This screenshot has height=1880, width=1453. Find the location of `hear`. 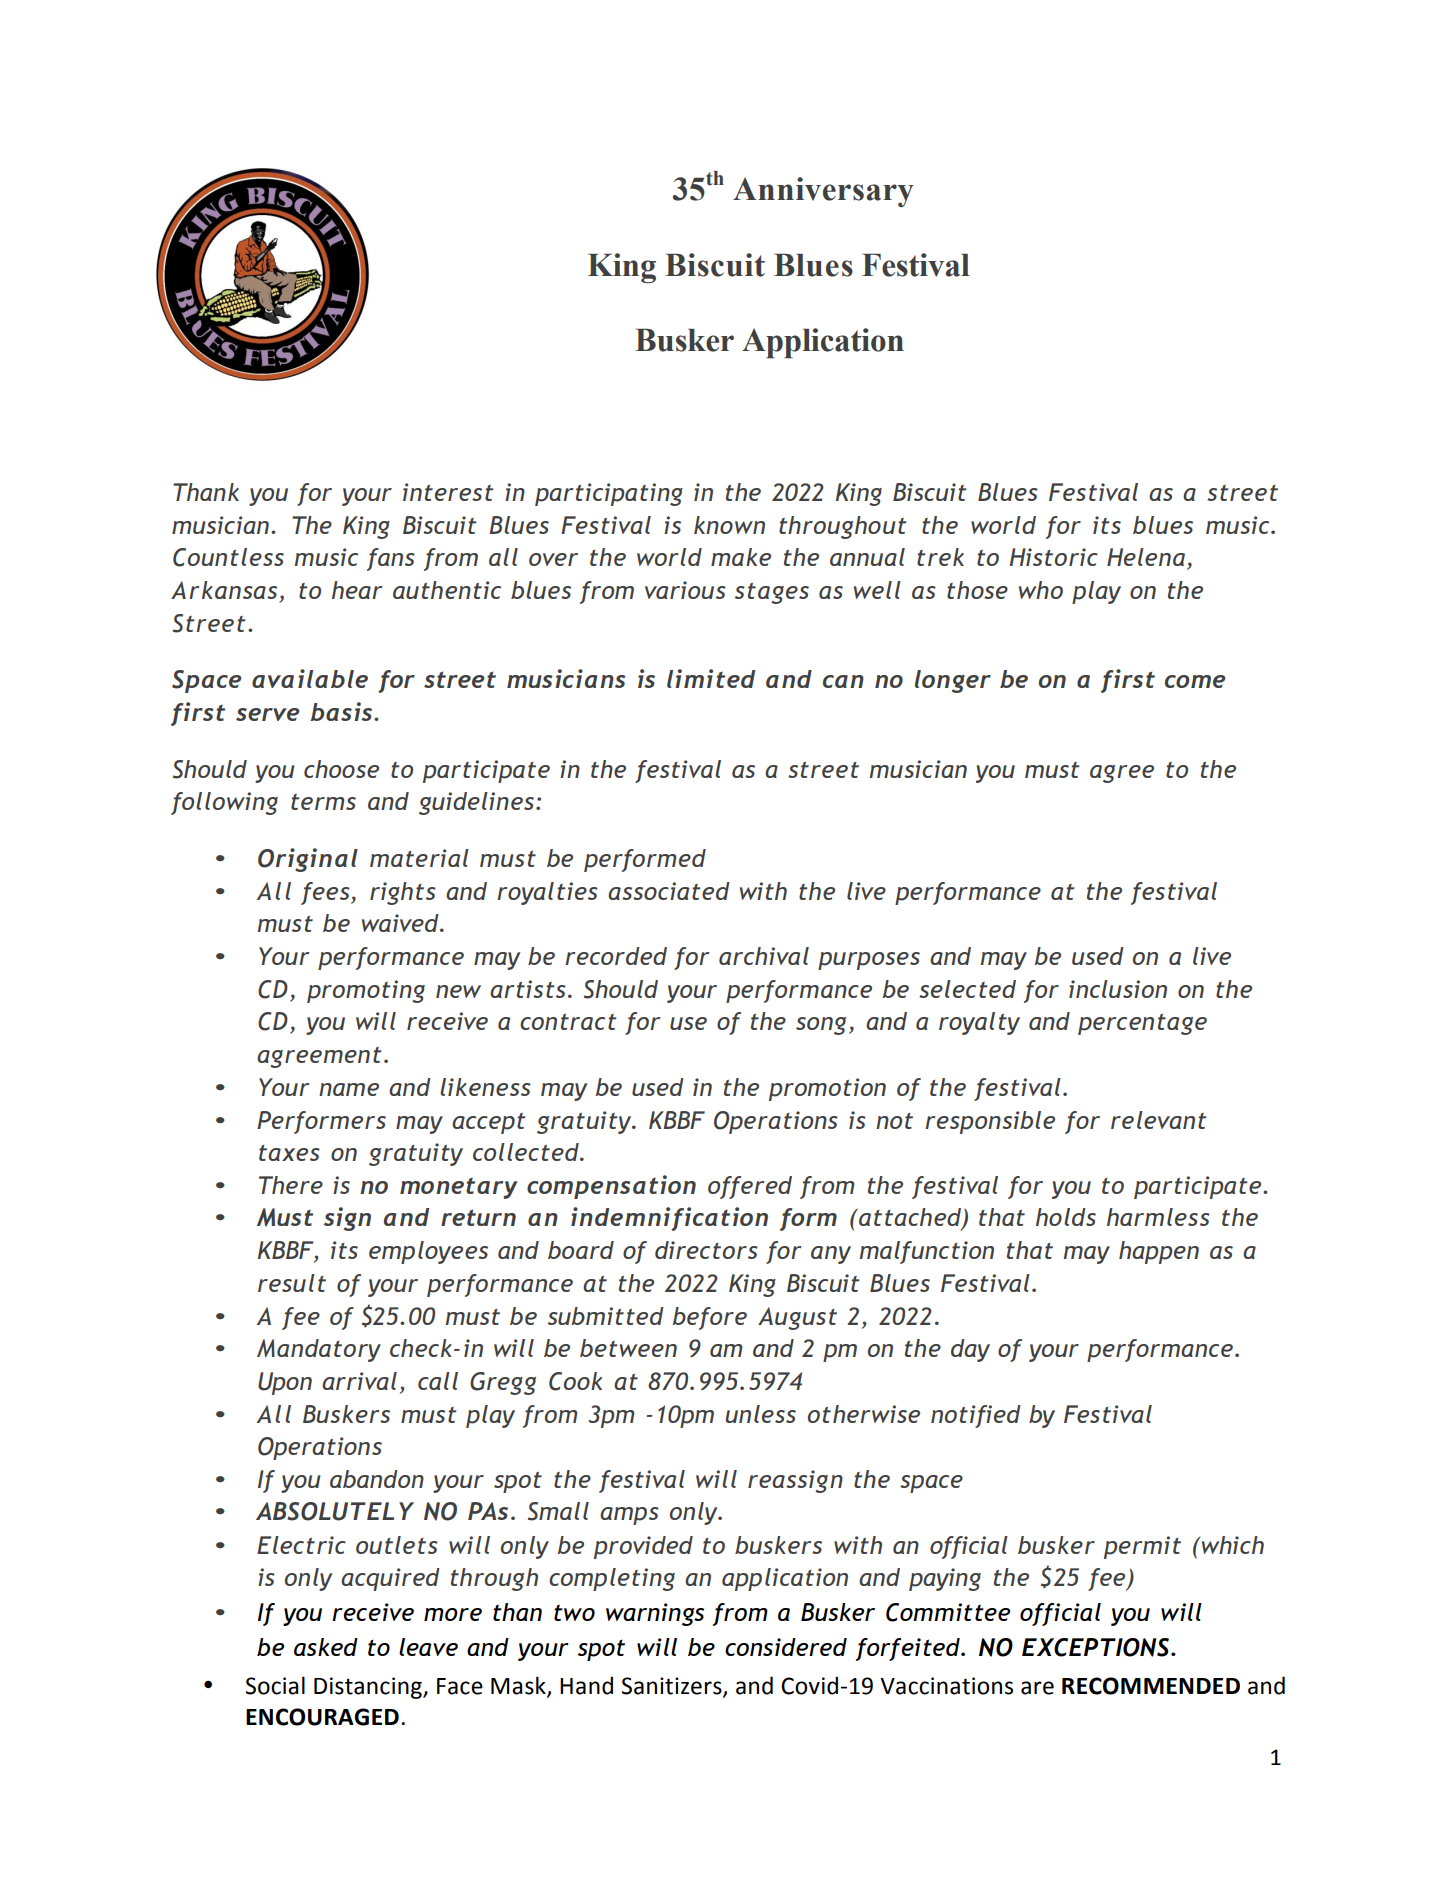

hear is located at coordinates (357, 590).
